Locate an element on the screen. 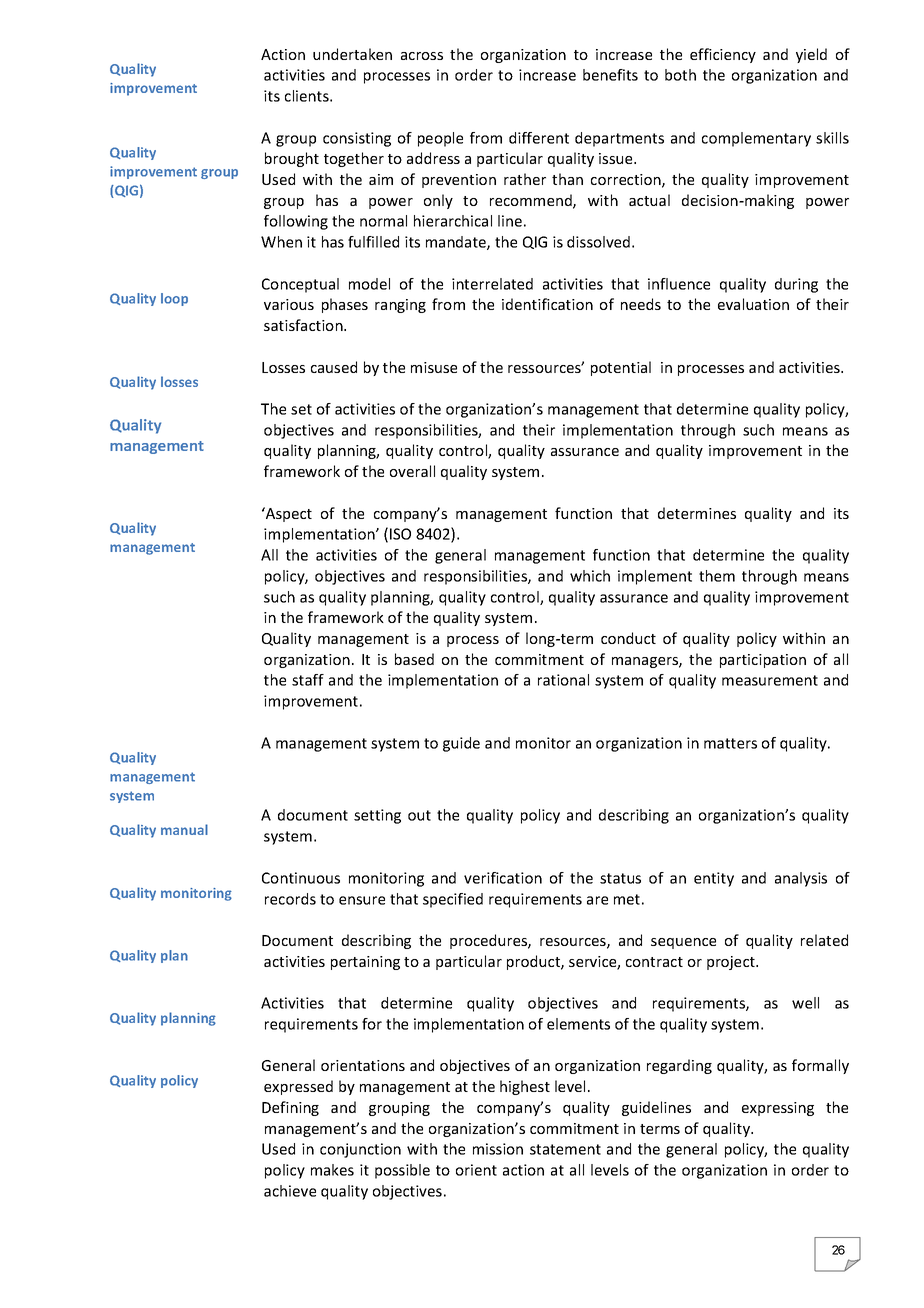  achieve is located at coordinates (290, 1191).
